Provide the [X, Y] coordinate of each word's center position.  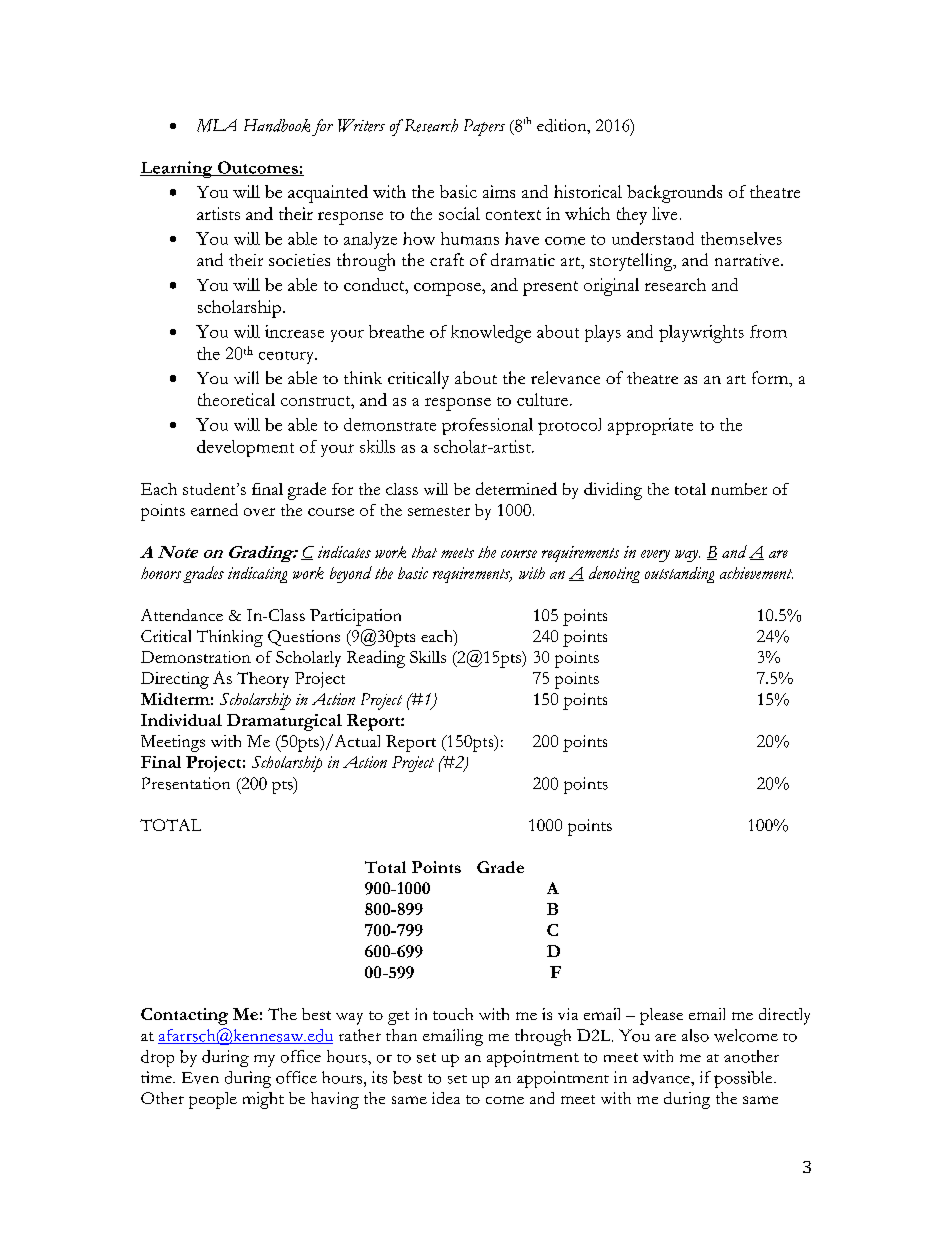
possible [744, 1079]
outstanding [679, 575]
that [424, 552]
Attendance [182, 615]
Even [200, 1078]
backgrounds [674, 194]
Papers [484, 127]
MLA [217, 125]
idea [446, 1098]
